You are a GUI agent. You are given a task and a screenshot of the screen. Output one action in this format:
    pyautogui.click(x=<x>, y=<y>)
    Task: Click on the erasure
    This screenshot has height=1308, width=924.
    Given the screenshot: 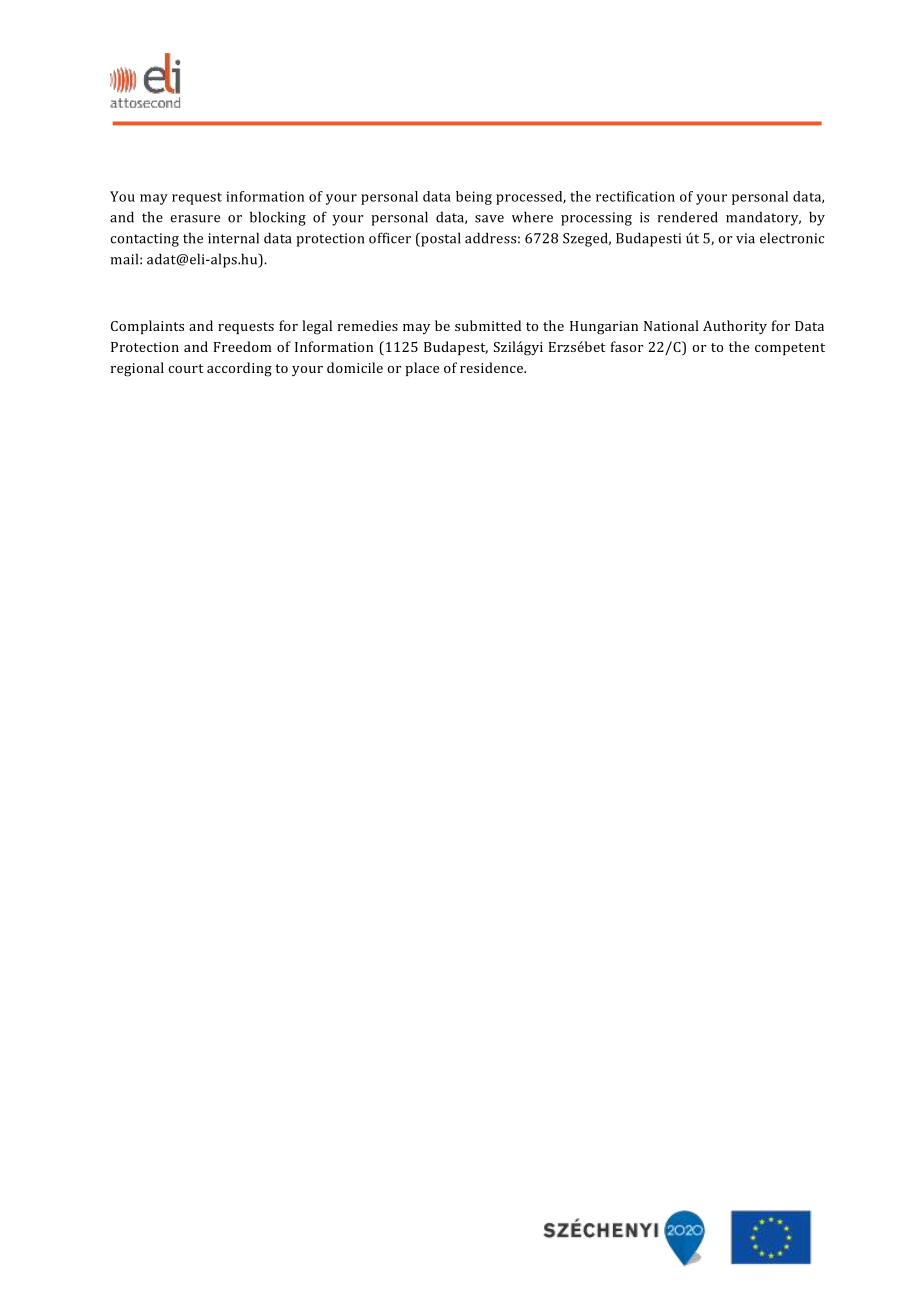 What is the action you would take?
    pyautogui.click(x=195, y=219)
